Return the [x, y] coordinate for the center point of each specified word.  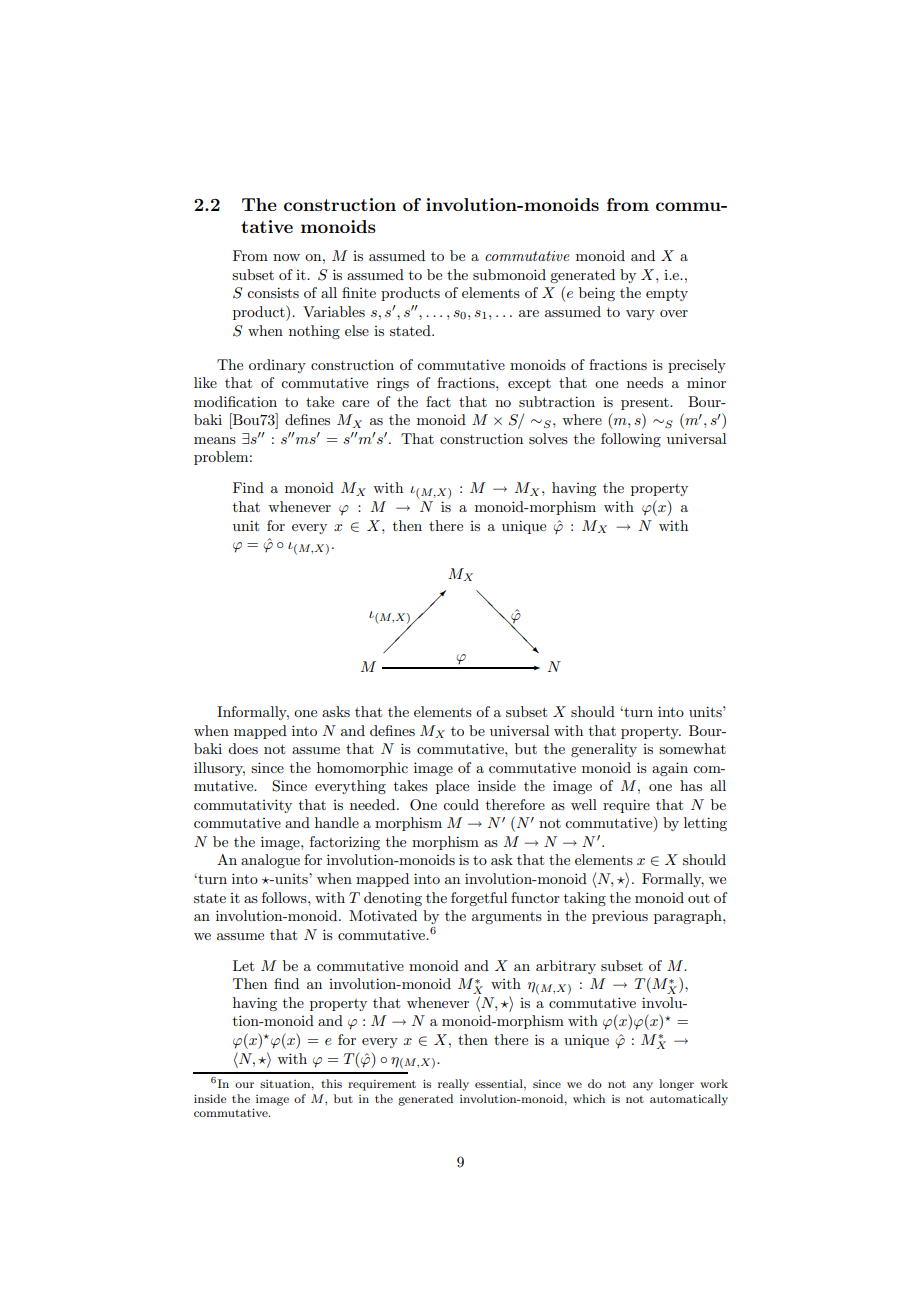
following [631, 440]
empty [667, 295]
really [453, 1085]
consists [273, 292]
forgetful [479, 899]
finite [359, 292]
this [331, 1083]
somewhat [692, 748]
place [452, 787]
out [699, 898]
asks [336, 711]
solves [548, 438]
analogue [270, 861]
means [215, 440]
